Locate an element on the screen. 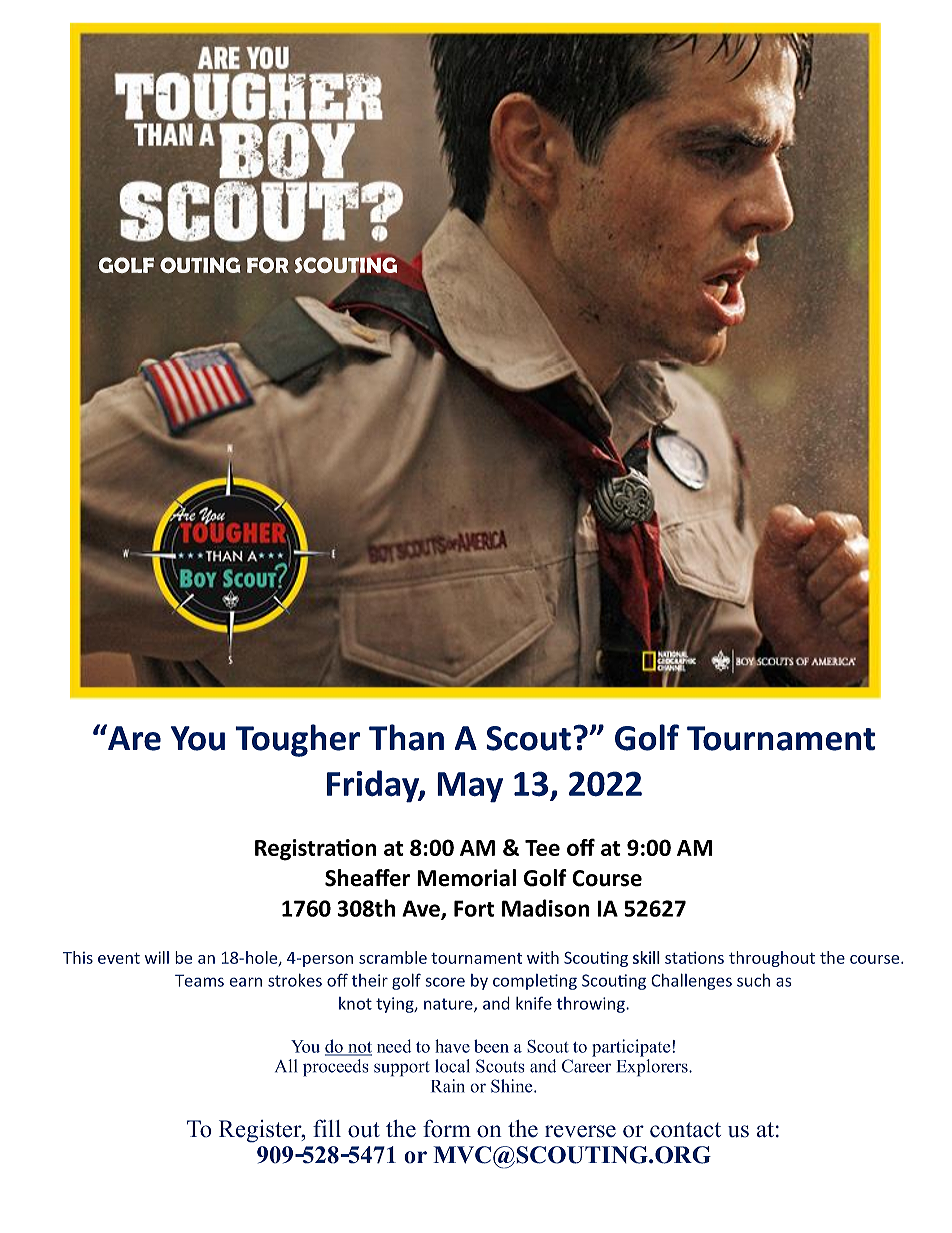 The height and width of the screenshot is (1233, 952). Than is located at coordinates (406, 737).
